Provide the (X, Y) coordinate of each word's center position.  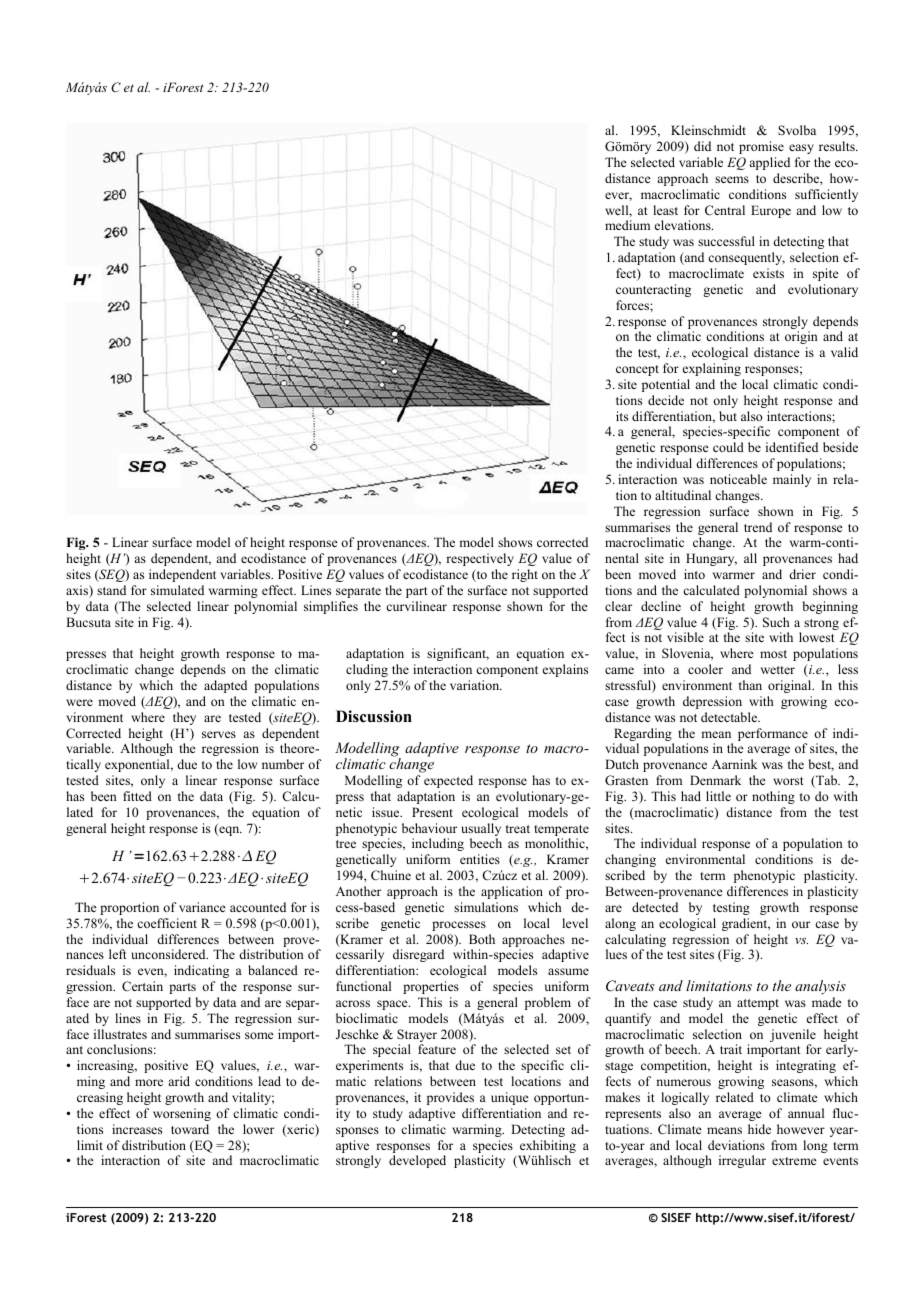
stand (111, 590)
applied (769, 163)
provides (450, 1098)
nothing (773, 797)
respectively (480, 559)
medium (627, 225)
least (665, 210)
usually (481, 831)
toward (190, 1129)
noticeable (738, 479)
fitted (137, 796)
